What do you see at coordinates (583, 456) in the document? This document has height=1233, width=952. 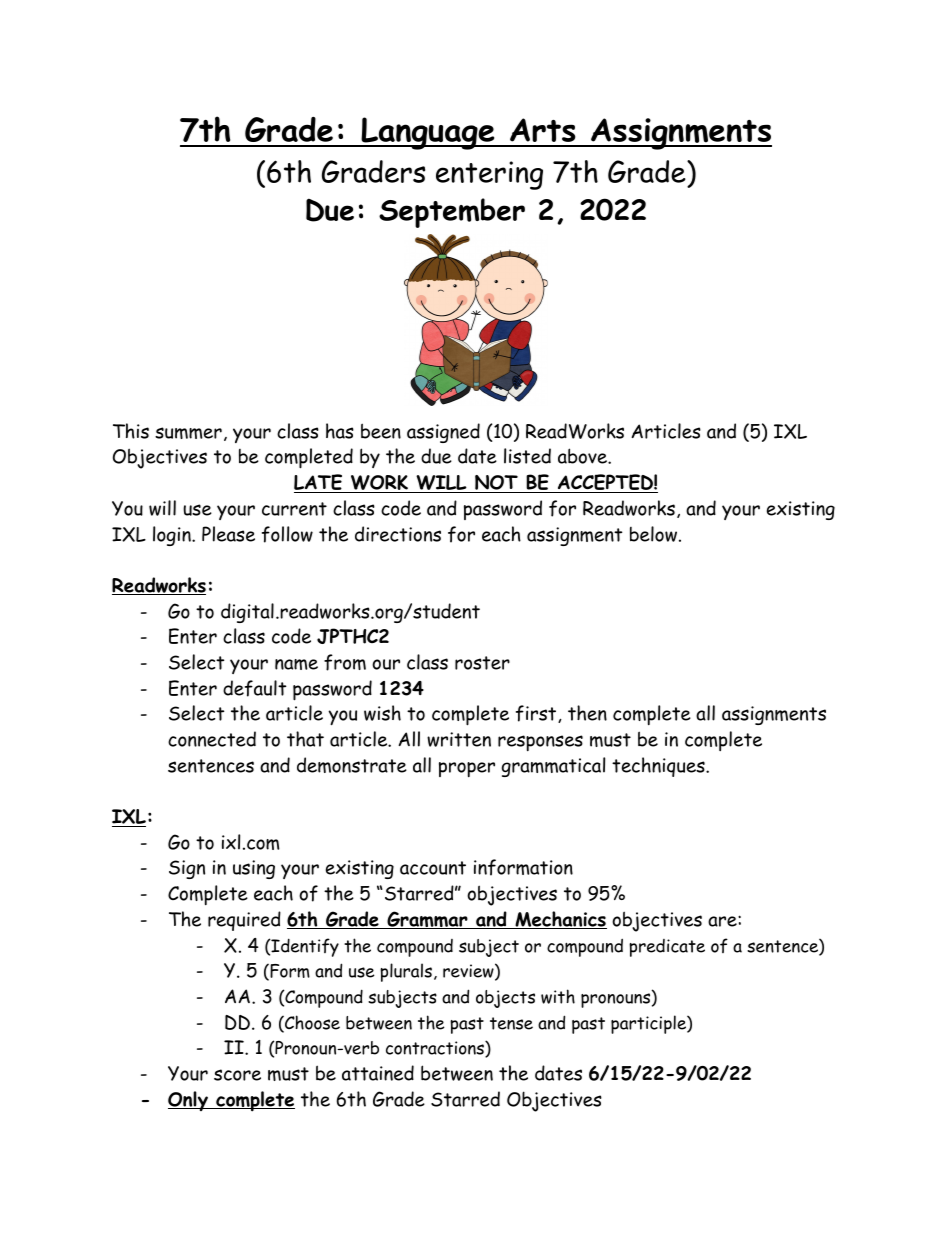 I see `above` at bounding box center [583, 456].
